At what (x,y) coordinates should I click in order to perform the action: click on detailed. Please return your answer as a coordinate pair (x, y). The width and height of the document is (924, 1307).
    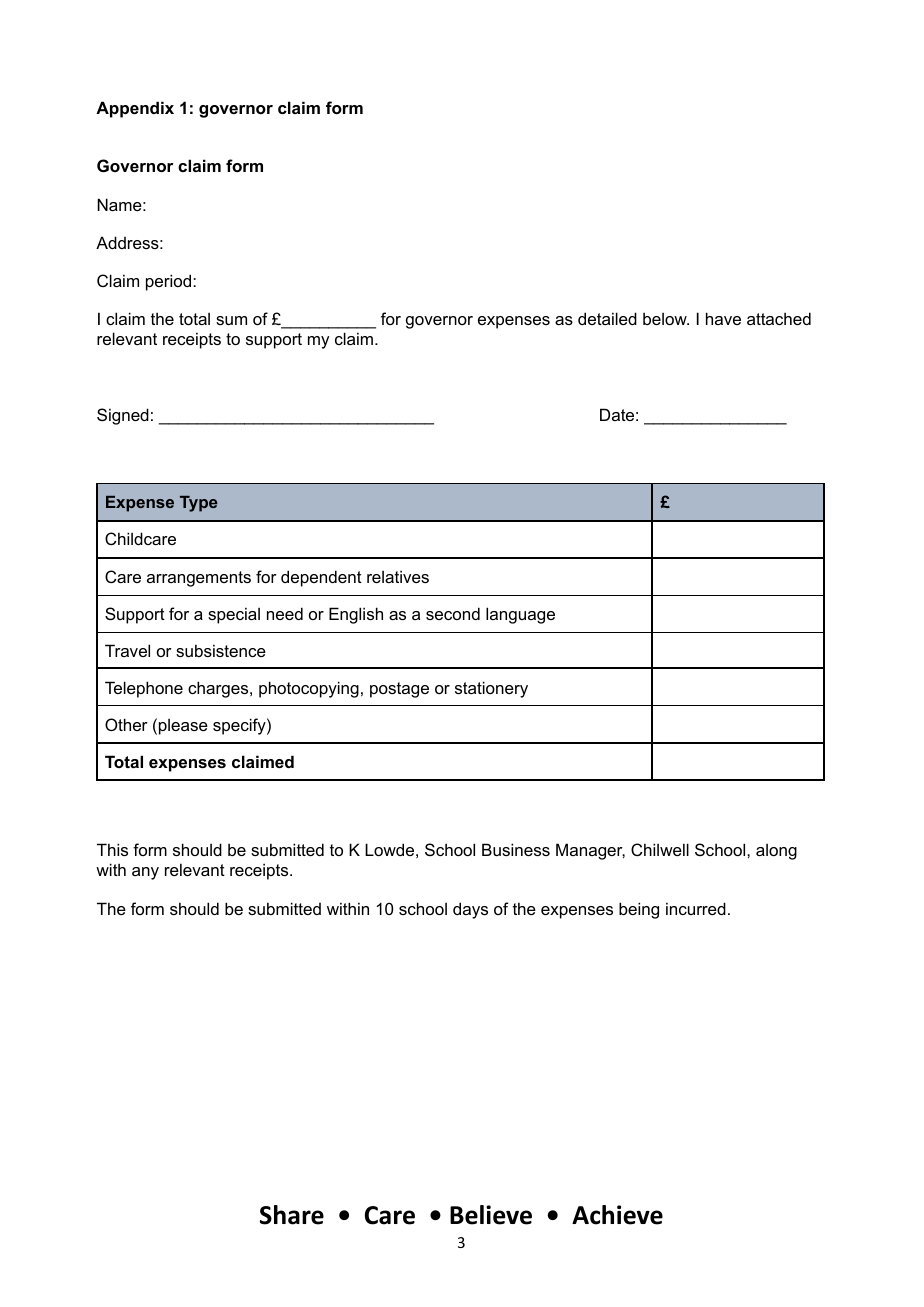
    Looking at the image, I should click on (607, 318).
